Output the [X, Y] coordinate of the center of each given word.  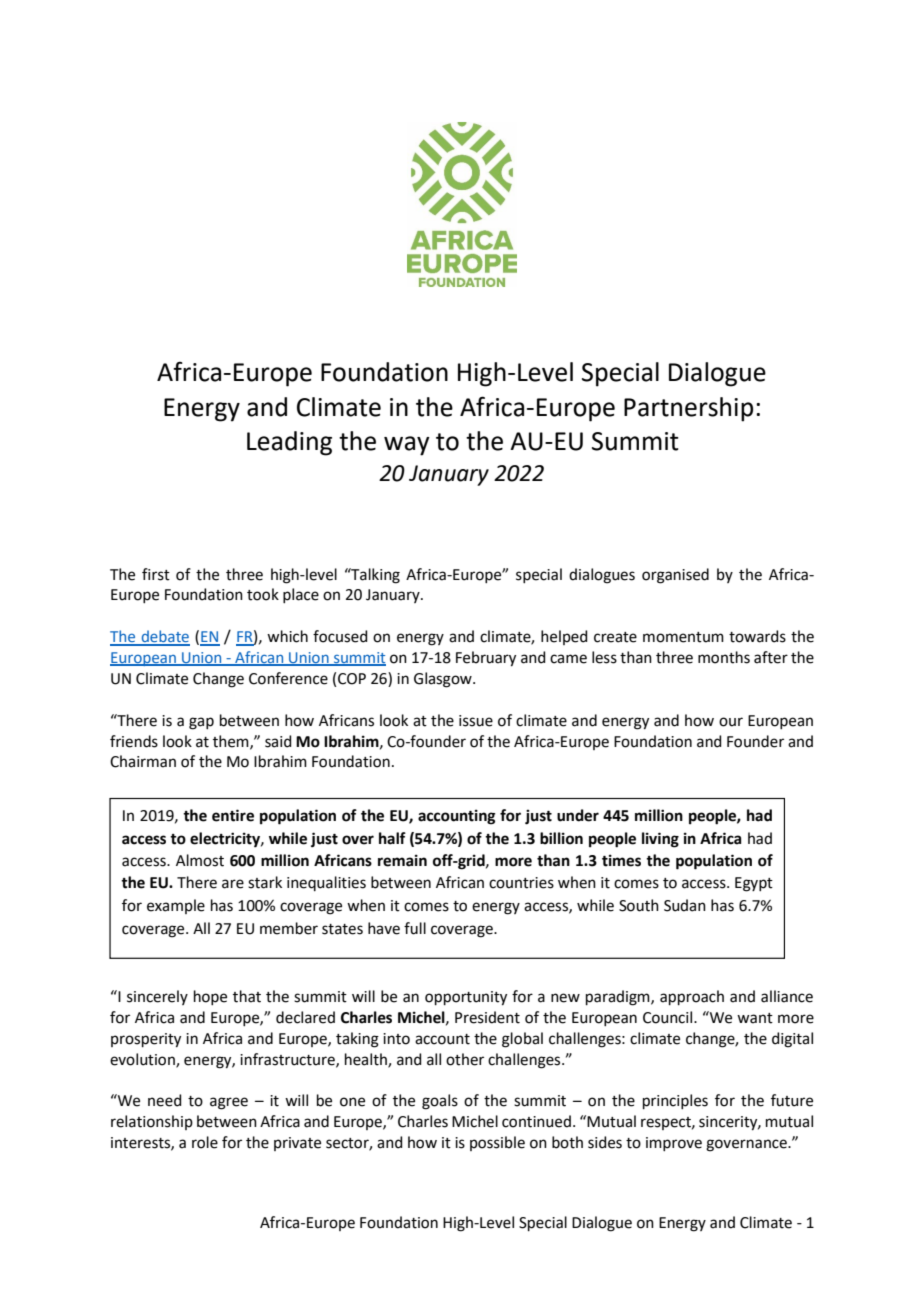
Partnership [688, 409]
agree [229, 1103]
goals [440, 1102]
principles [675, 1101]
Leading [289, 443]
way [407, 446]
